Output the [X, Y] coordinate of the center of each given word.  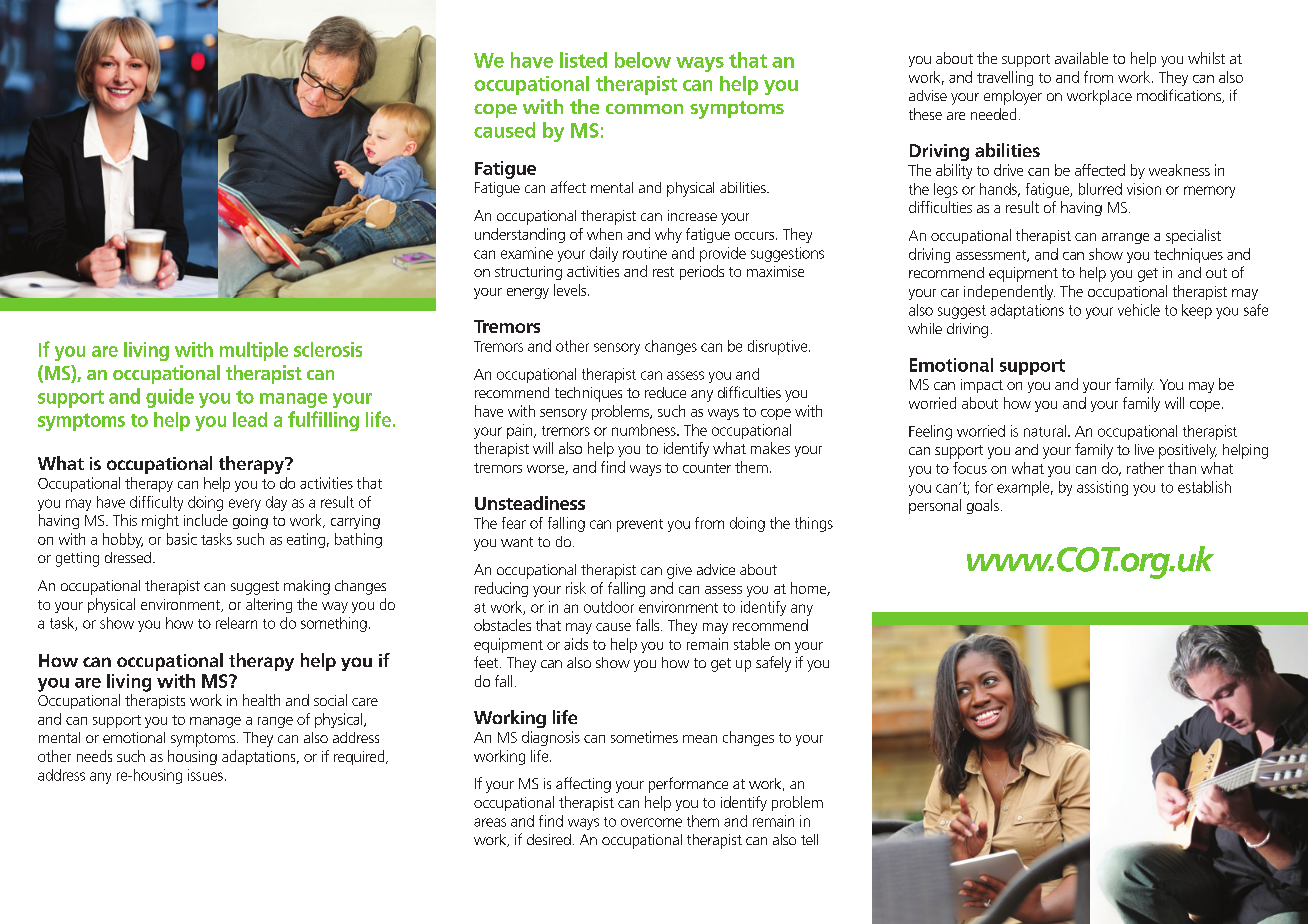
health [261, 700]
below [643, 60]
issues [205, 775]
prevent [640, 525]
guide [170, 398]
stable [752, 644]
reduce [665, 392]
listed [583, 60]
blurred [1100, 189]
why [668, 235]
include [206, 520]
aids [576, 644]
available [1081, 58]
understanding [520, 235]
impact [982, 386]
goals [983, 506]
